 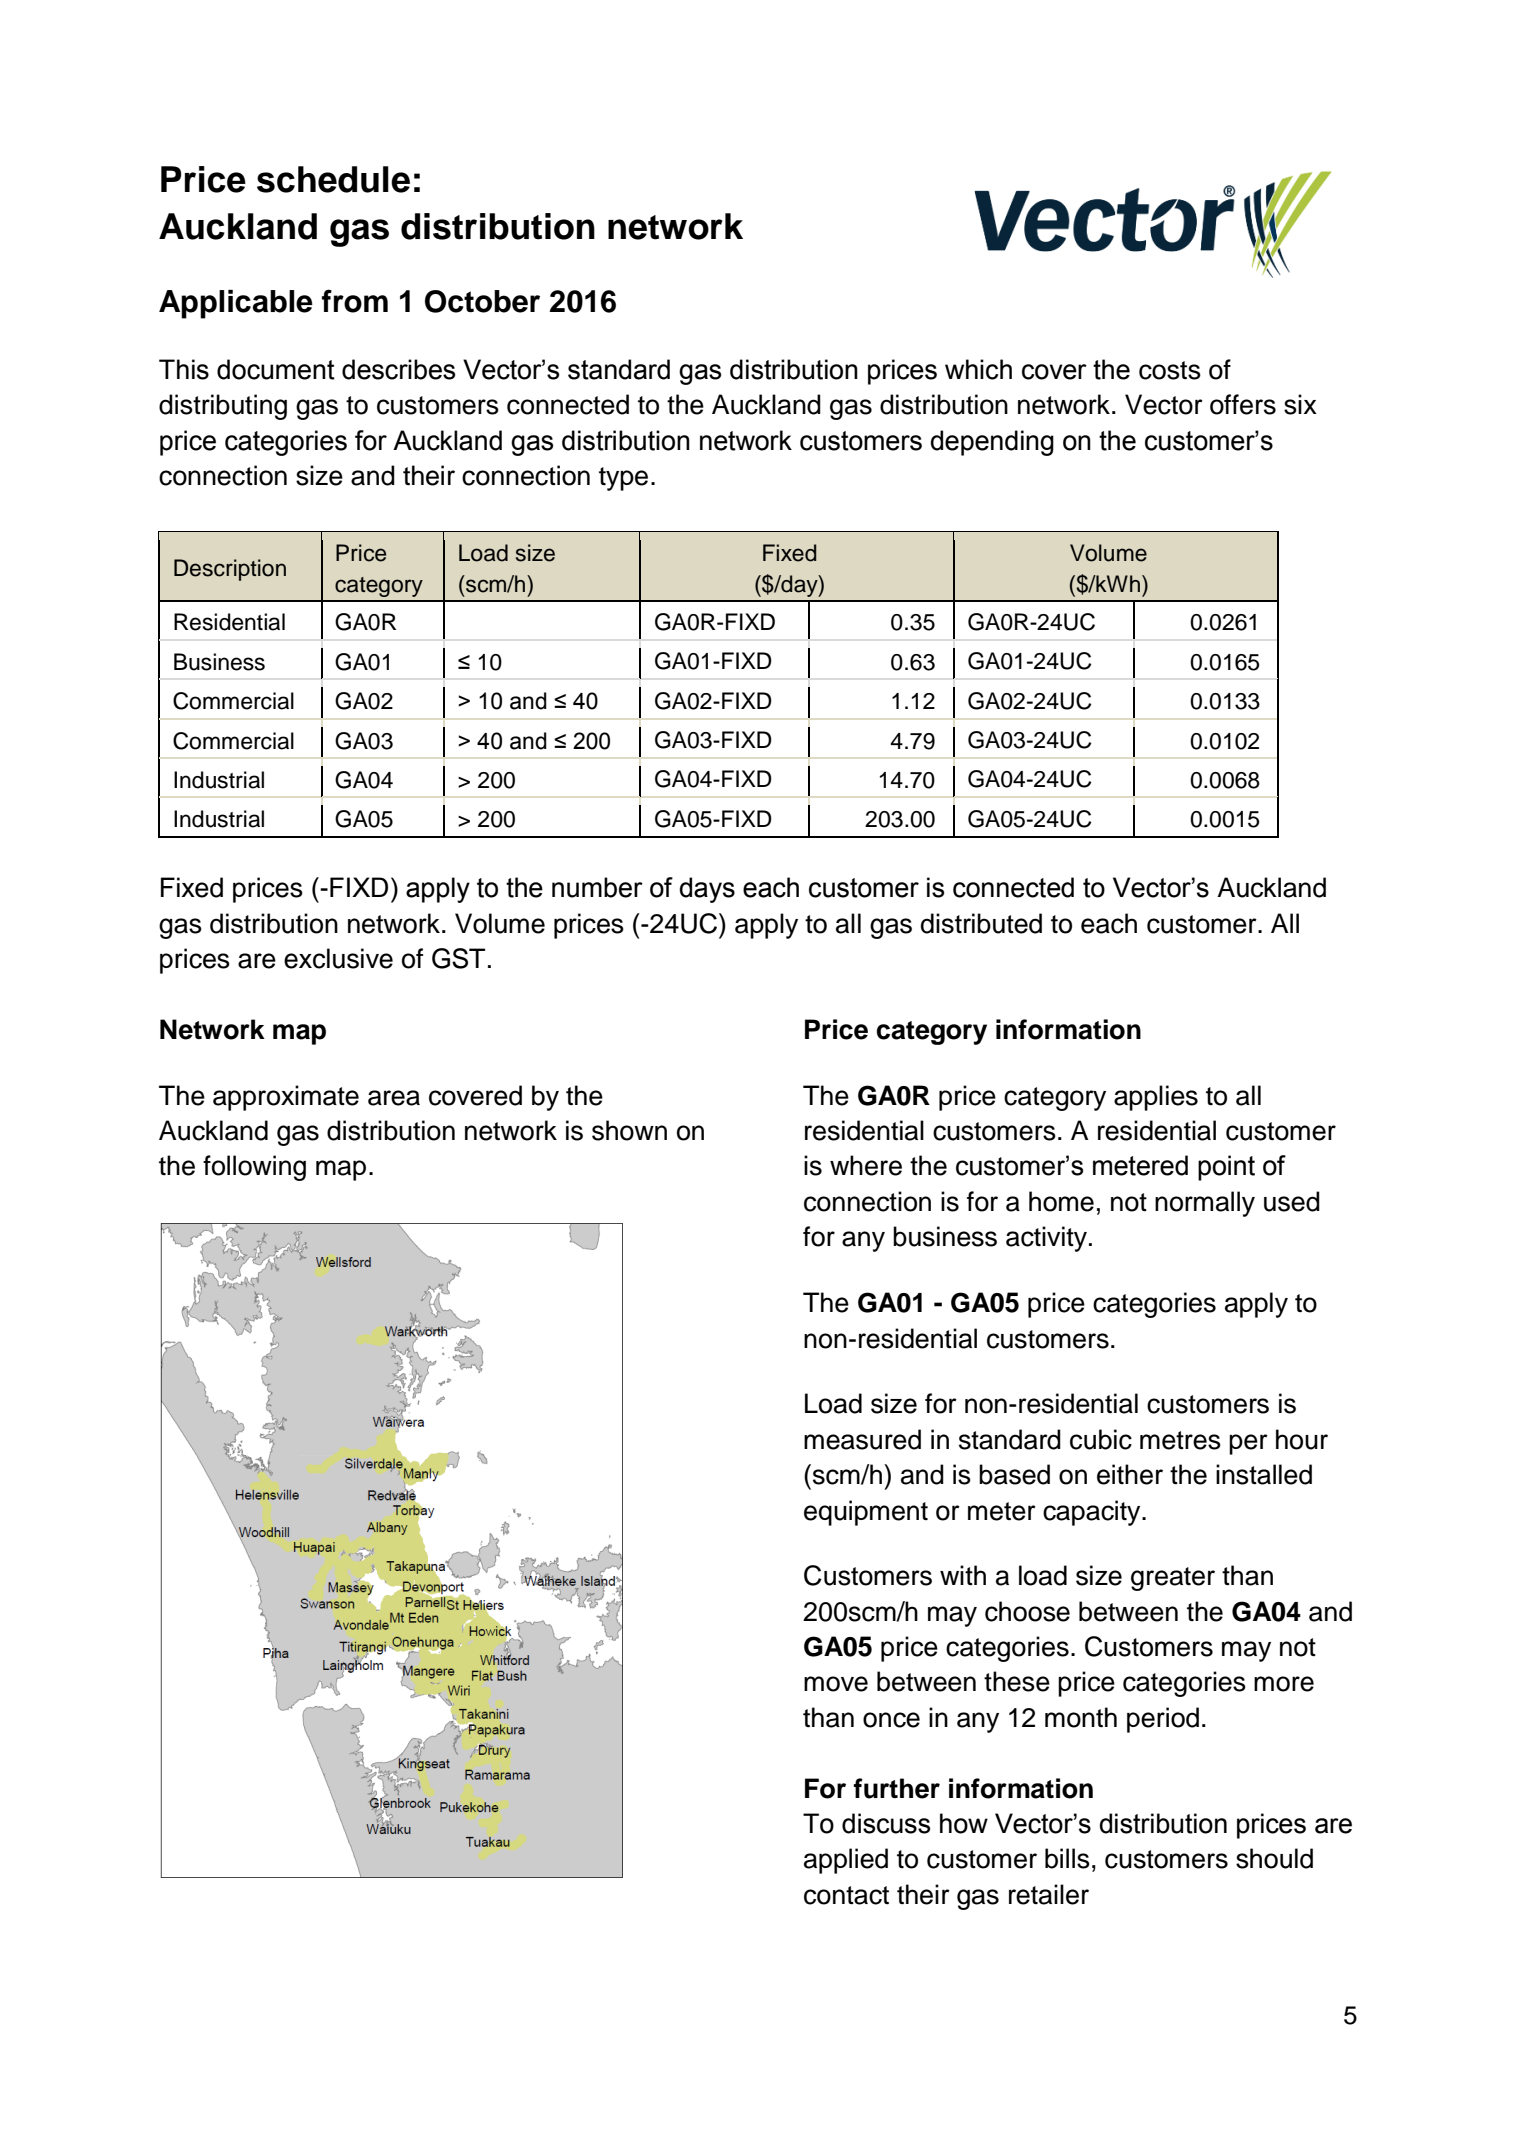 What do you see at coordinates (286, 1098) in the image?
I see `approximate` at bounding box center [286, 1098].
